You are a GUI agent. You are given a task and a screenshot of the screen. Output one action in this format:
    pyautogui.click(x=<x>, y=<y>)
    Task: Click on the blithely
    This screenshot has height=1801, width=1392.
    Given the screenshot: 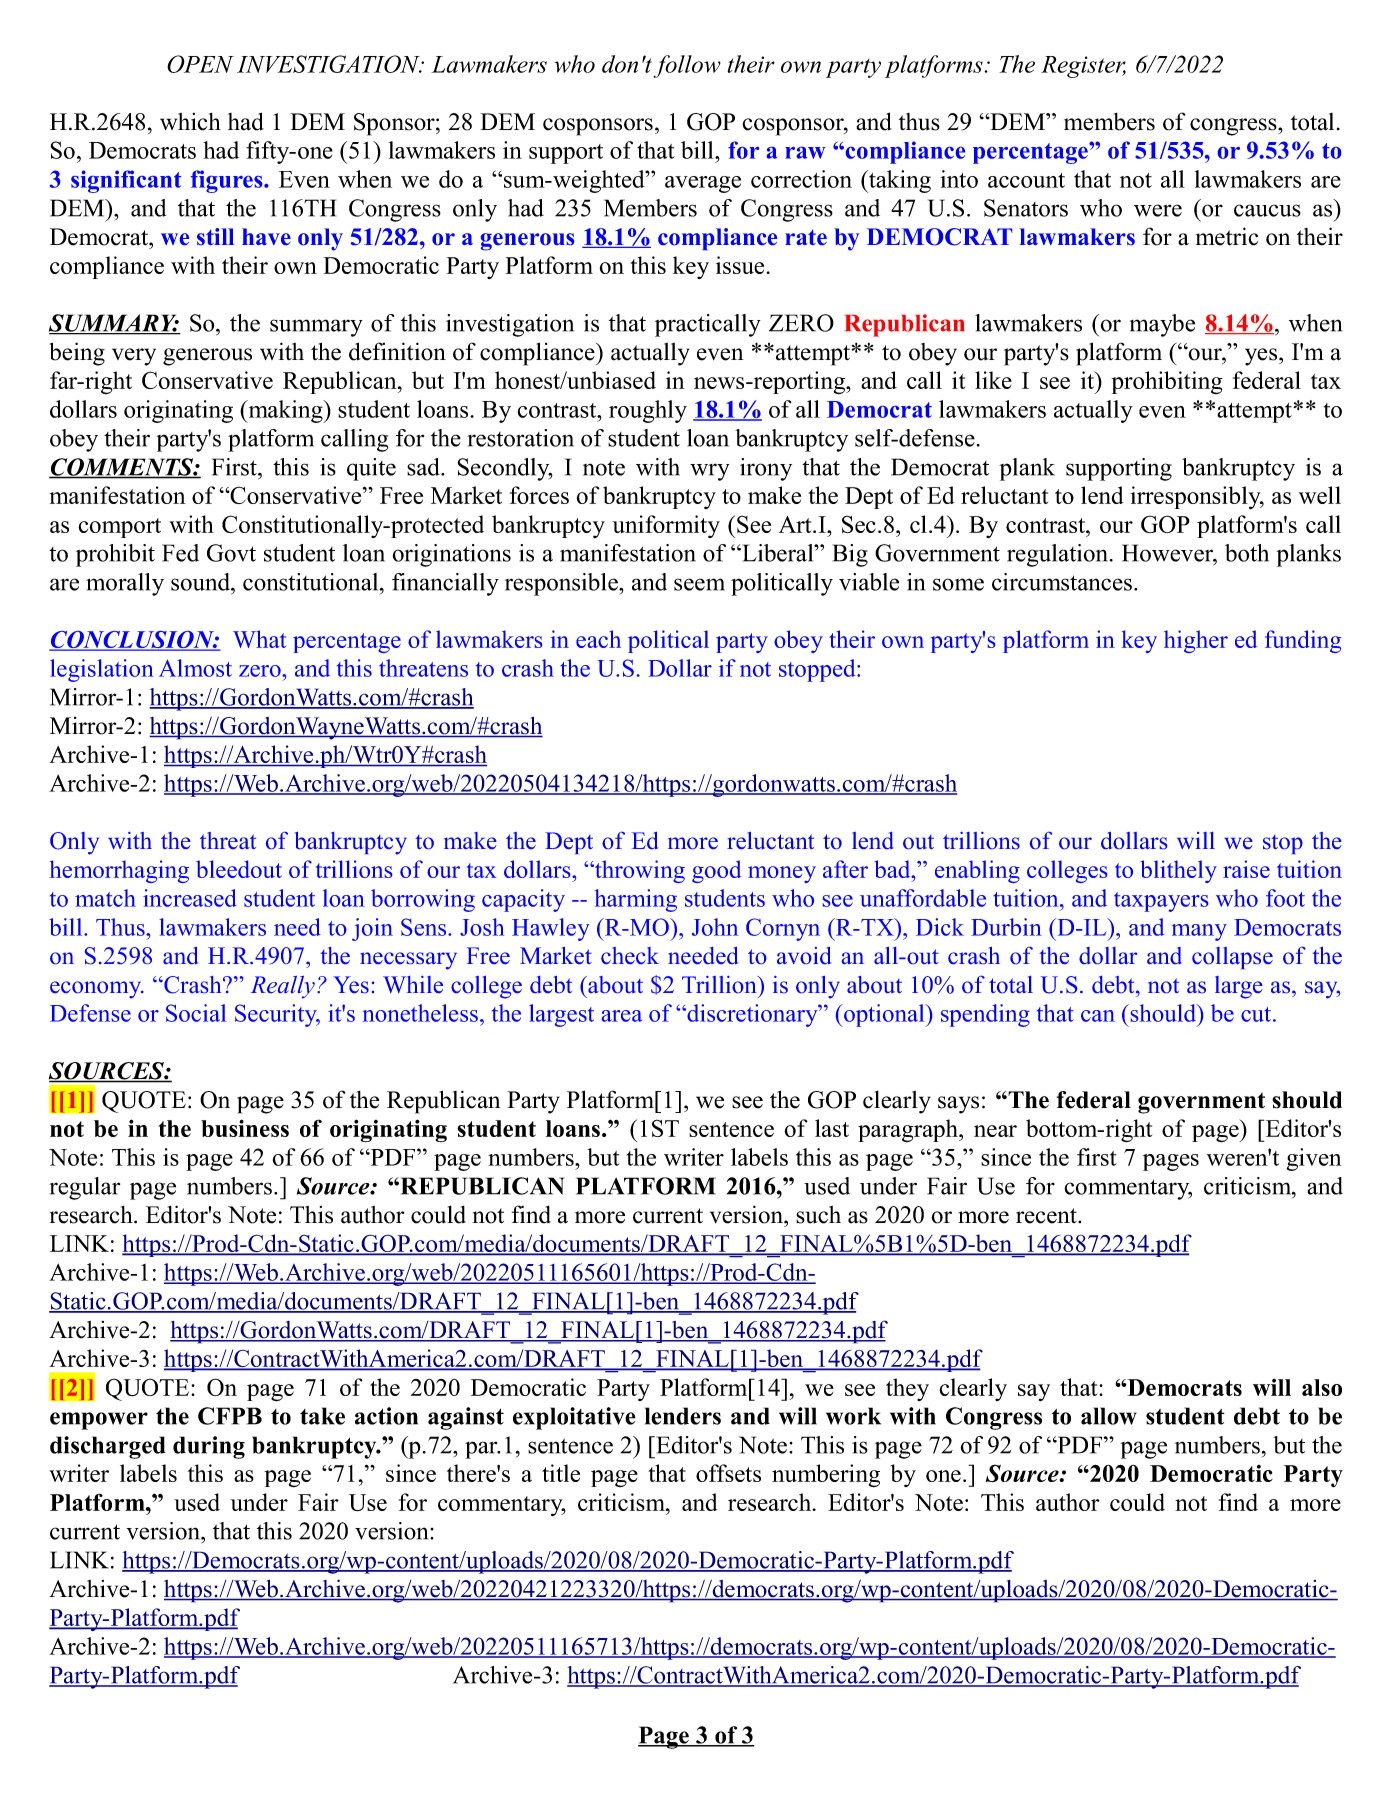 What is the action you would take?
    pyautogui.click(x=1178, y=871)
